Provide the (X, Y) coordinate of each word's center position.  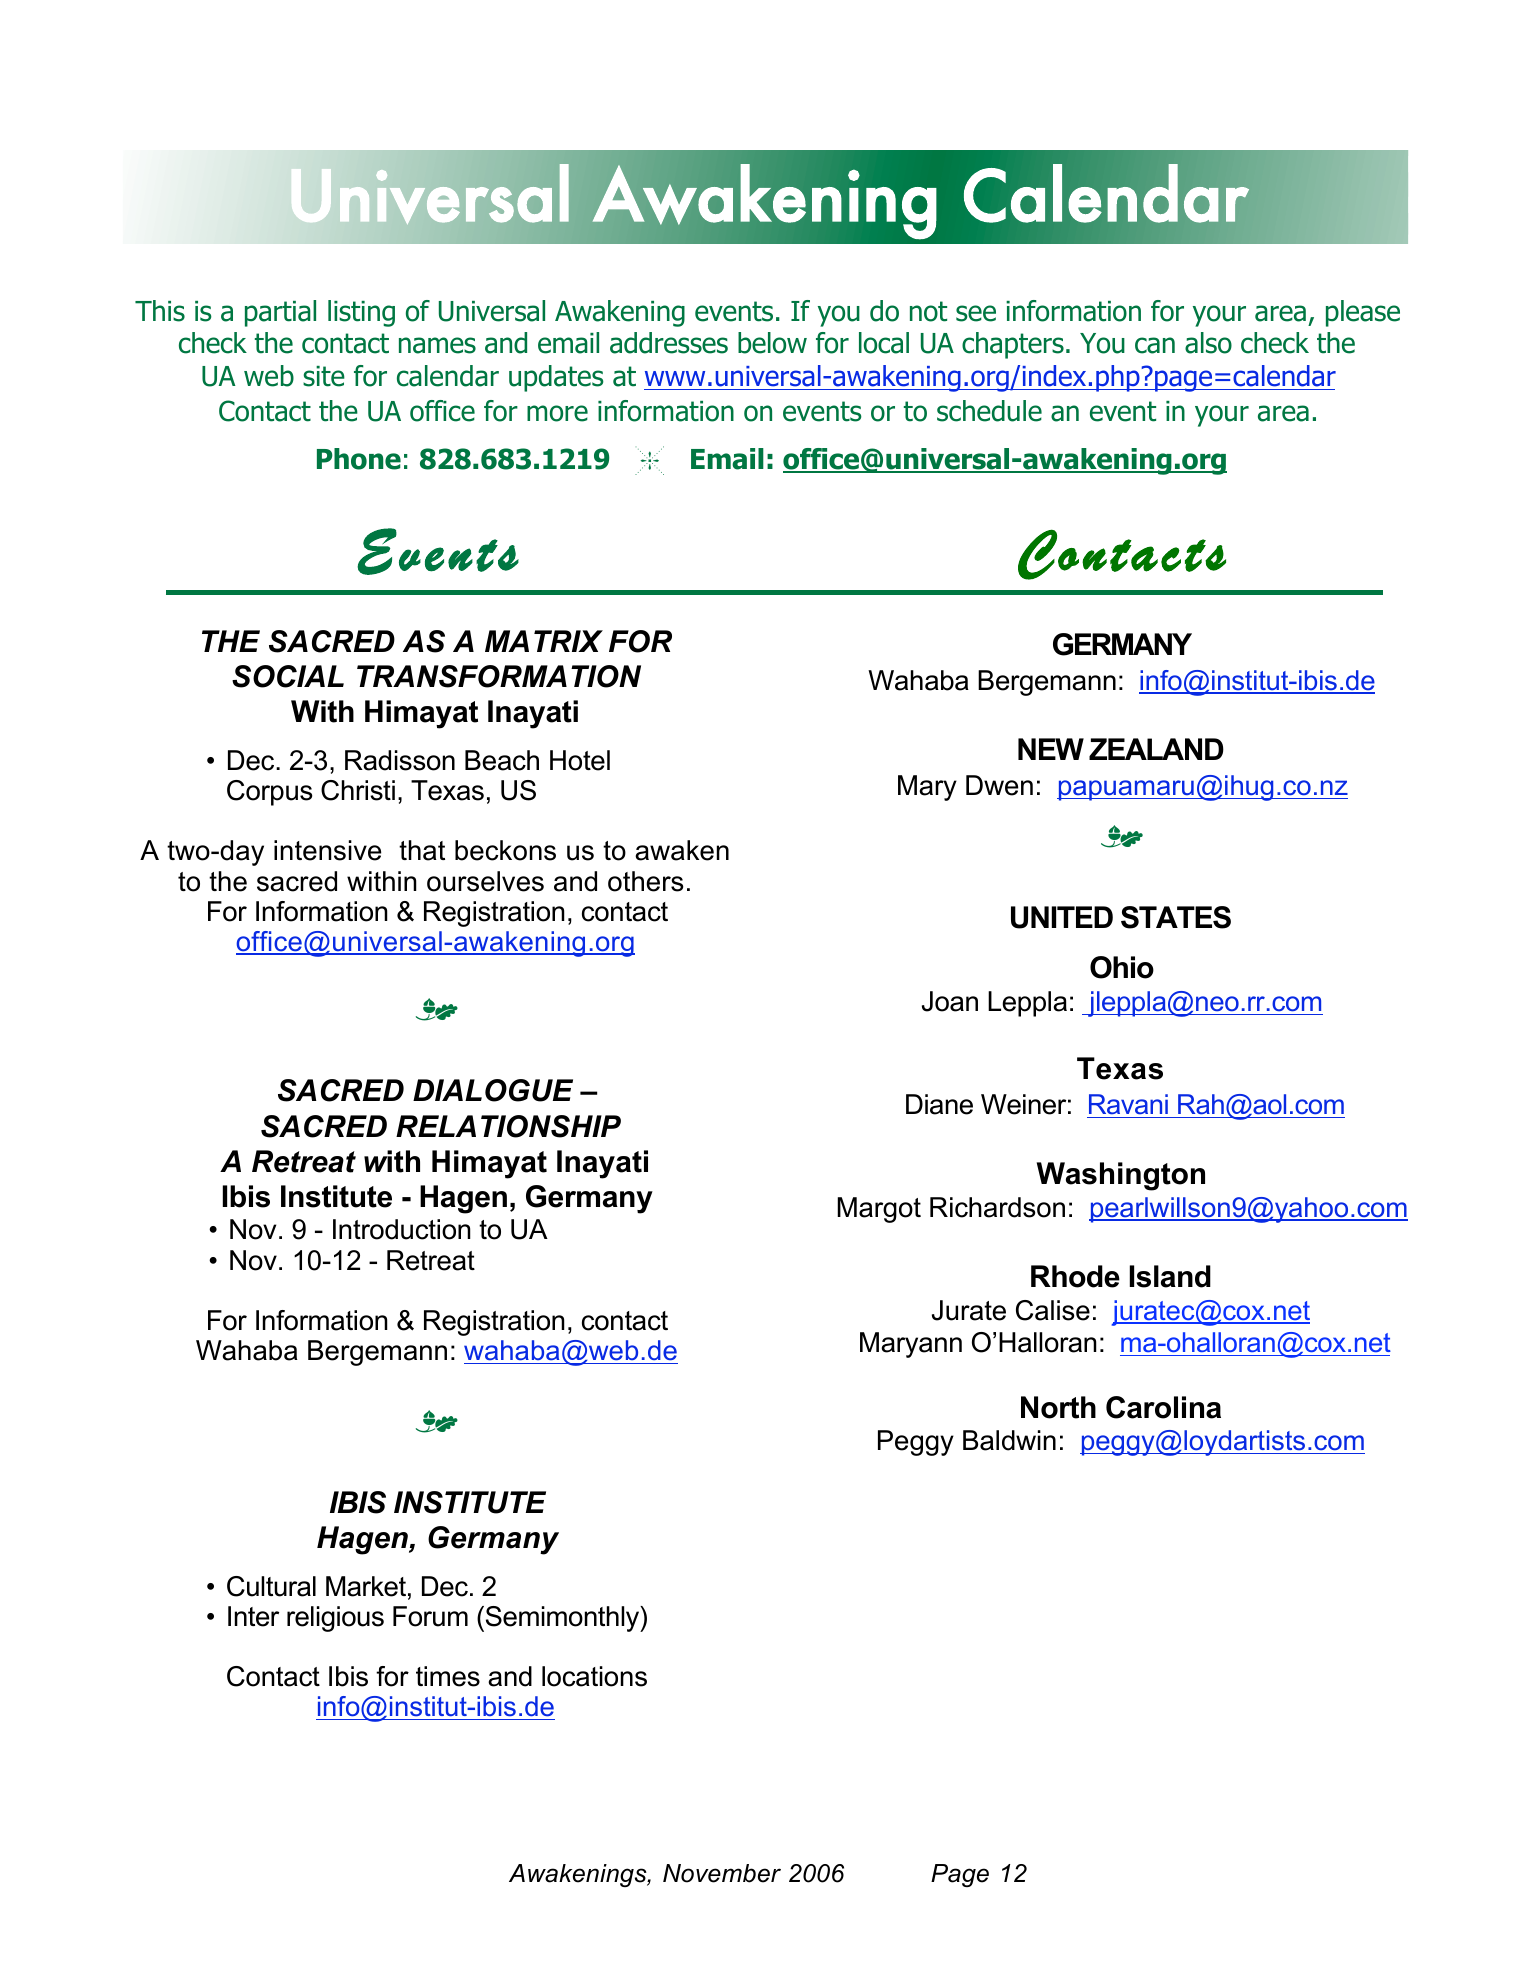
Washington (1121, 1176)
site (324, 376)
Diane (939, 1104)
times (448, 1676)
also (1208, 343)
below (772, 343)
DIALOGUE (493, 1090)
